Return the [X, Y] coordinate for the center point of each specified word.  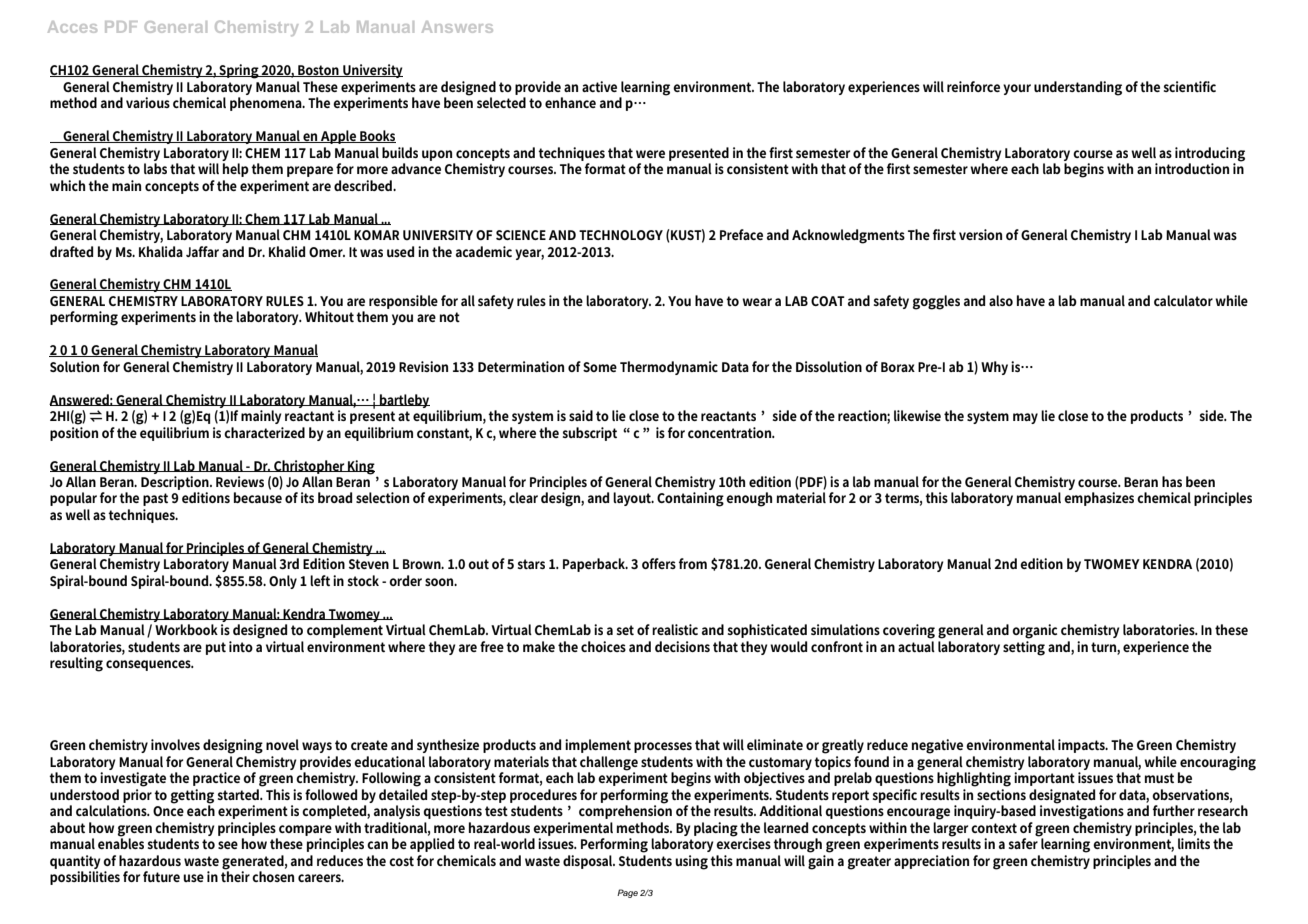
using [691, 862]
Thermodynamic [669, 368]
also [1001, 300]
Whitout [329, 316]
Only [283, 582]
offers [659, 563]
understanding [1078, 88]
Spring [239, 71]
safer [1024, 842]
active [599, 86]
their [235, 875]
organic [1034, 631]
